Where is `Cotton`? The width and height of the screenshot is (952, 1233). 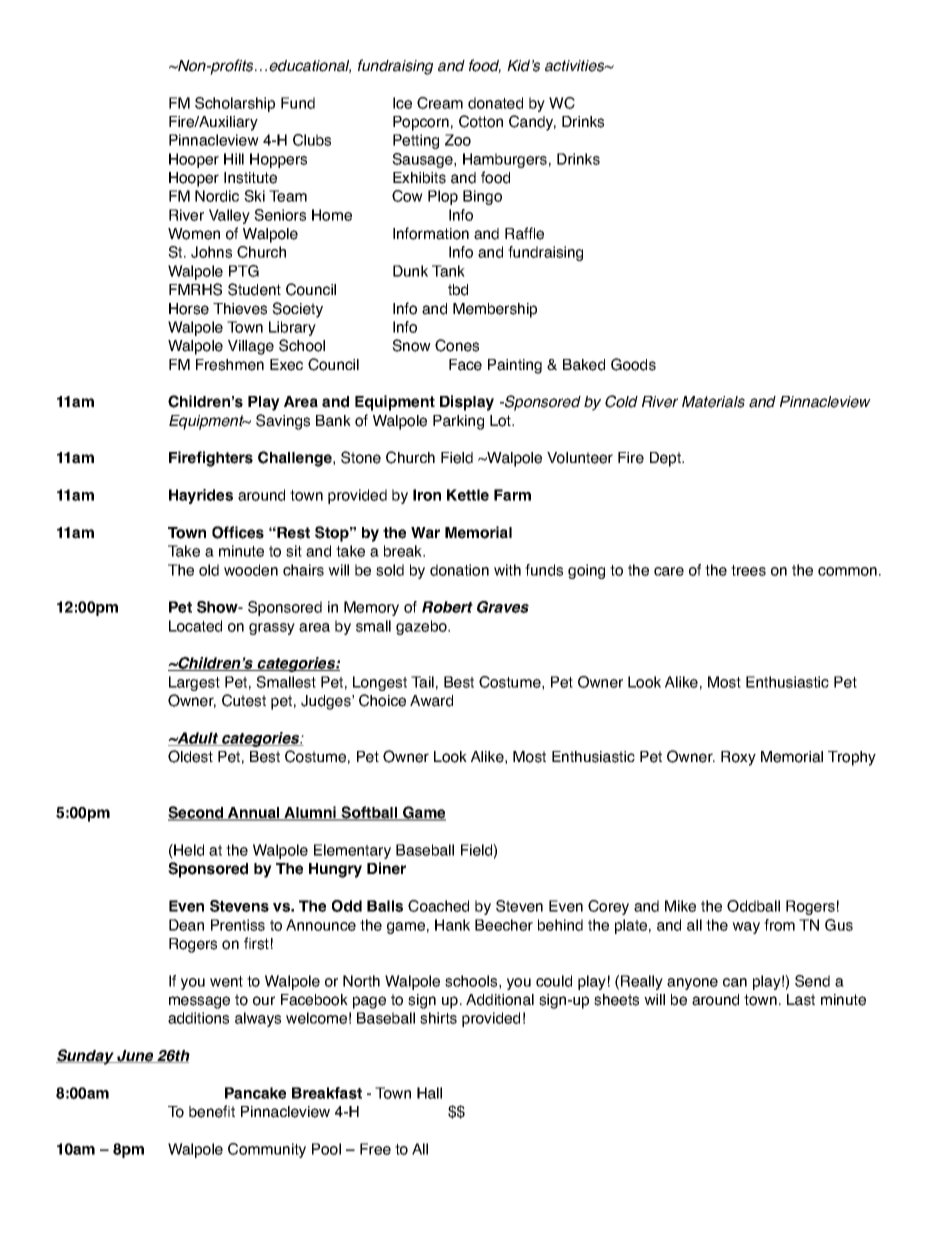
Cotton is located at coordinates (481, 121).
